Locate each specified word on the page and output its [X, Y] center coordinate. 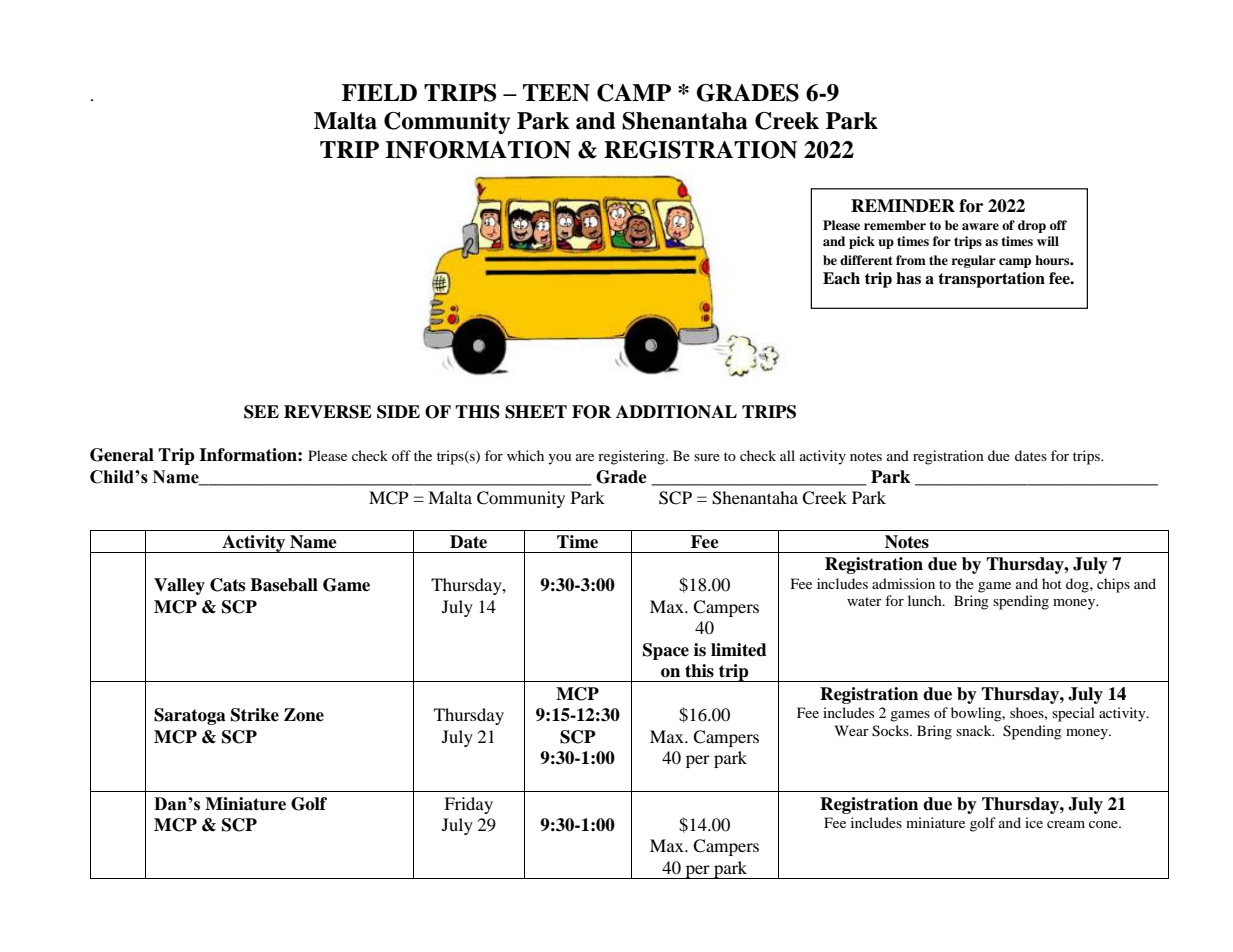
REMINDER [903, 206]
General [122, 455]
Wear [852, 730]
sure [707, 457]
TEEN [556, 93]
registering [632, 457]
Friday [468, 805]
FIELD [379, 92]
